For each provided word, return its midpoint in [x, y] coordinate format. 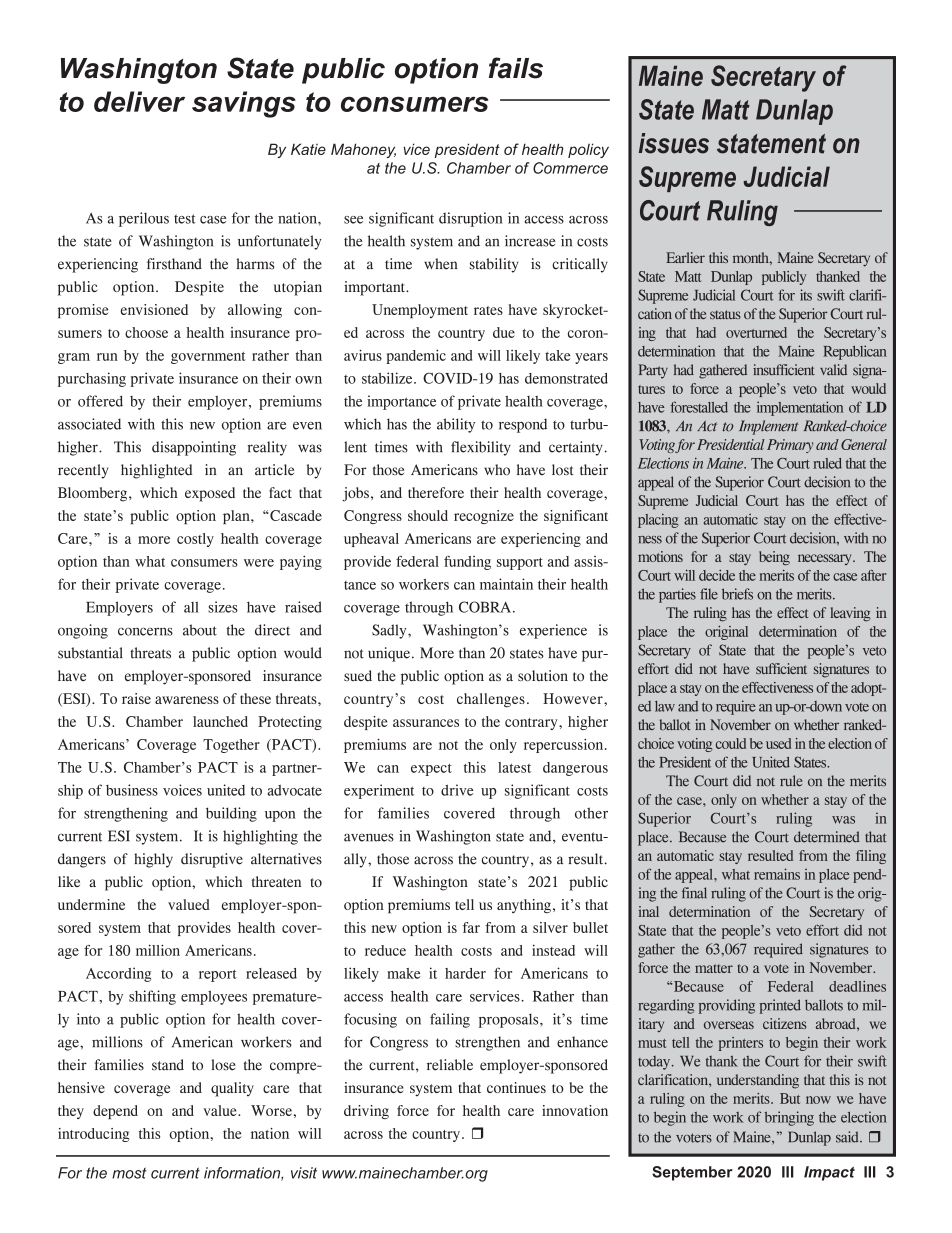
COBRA [485, 607]
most [129, 1173]
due [504, 332]
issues [674, 143]
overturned [756, 332]
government [208, 358]
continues [516, 1087]
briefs [737, 594]
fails [516, 68]
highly [153, 860]
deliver [139, 101]
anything [524, 906]
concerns [145, 631]
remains [777, 874]
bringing [789, 1118]
